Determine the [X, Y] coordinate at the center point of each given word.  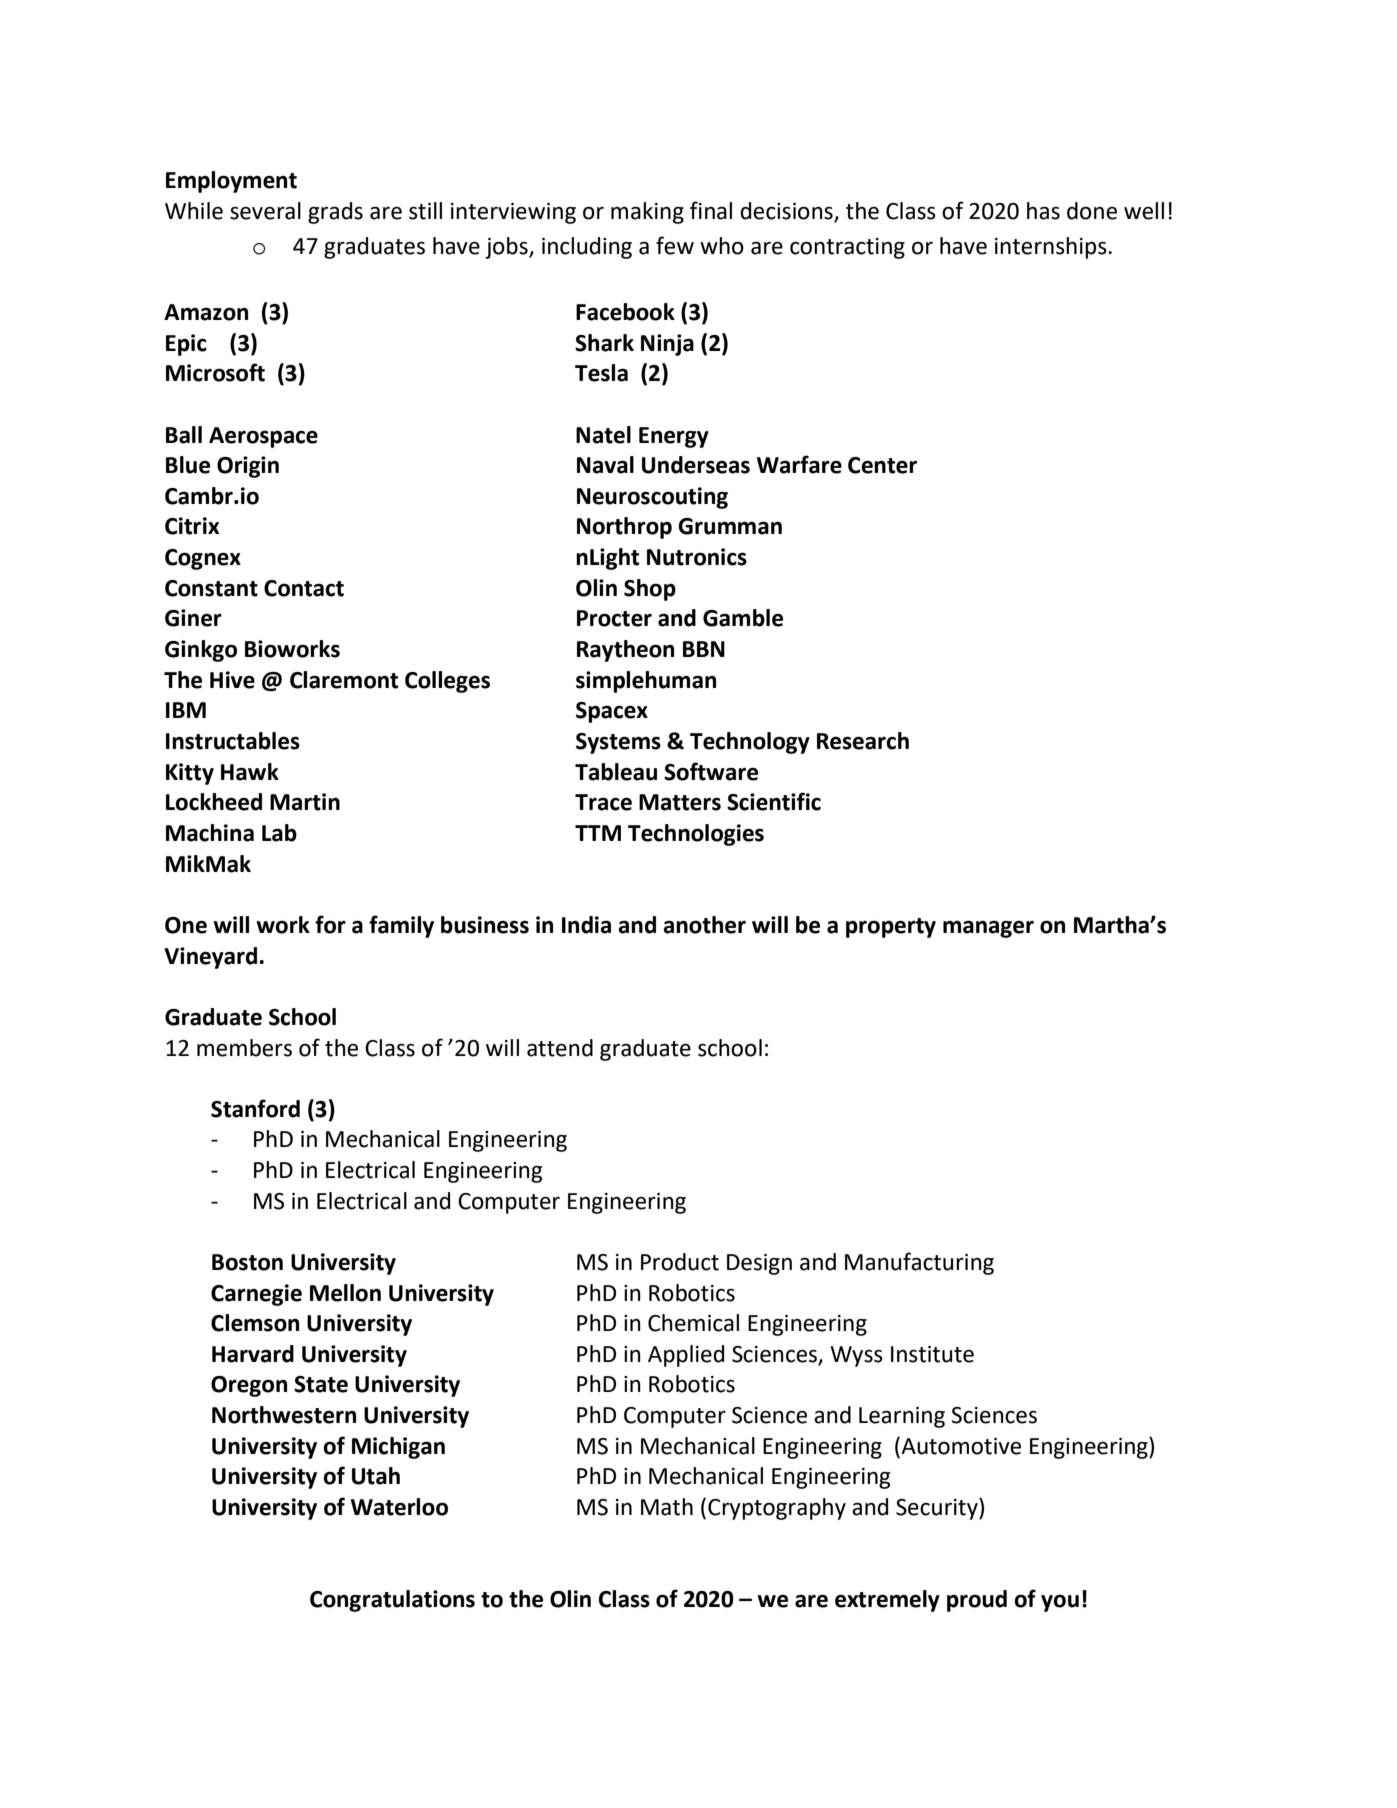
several [265, 211]
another [704, 925]
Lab [279, 833]
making [647, 213]
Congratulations [392, 1601]
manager [988, 929]
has [1043, 211]
